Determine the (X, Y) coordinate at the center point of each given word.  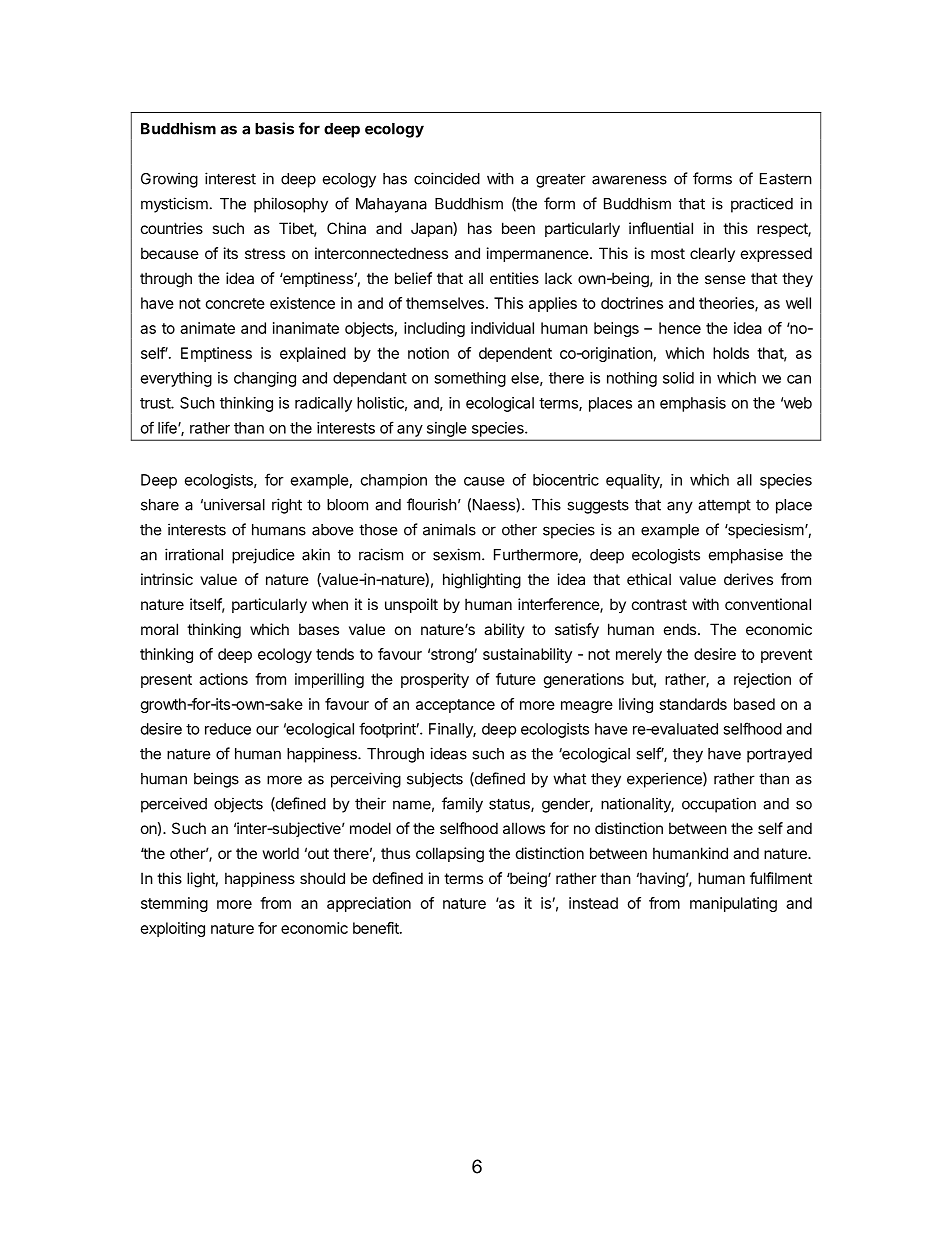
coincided (447, 178)
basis (274, 128)
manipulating (733, 904)
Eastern (786, 179)
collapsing (450, 855)
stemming (174, 904)
